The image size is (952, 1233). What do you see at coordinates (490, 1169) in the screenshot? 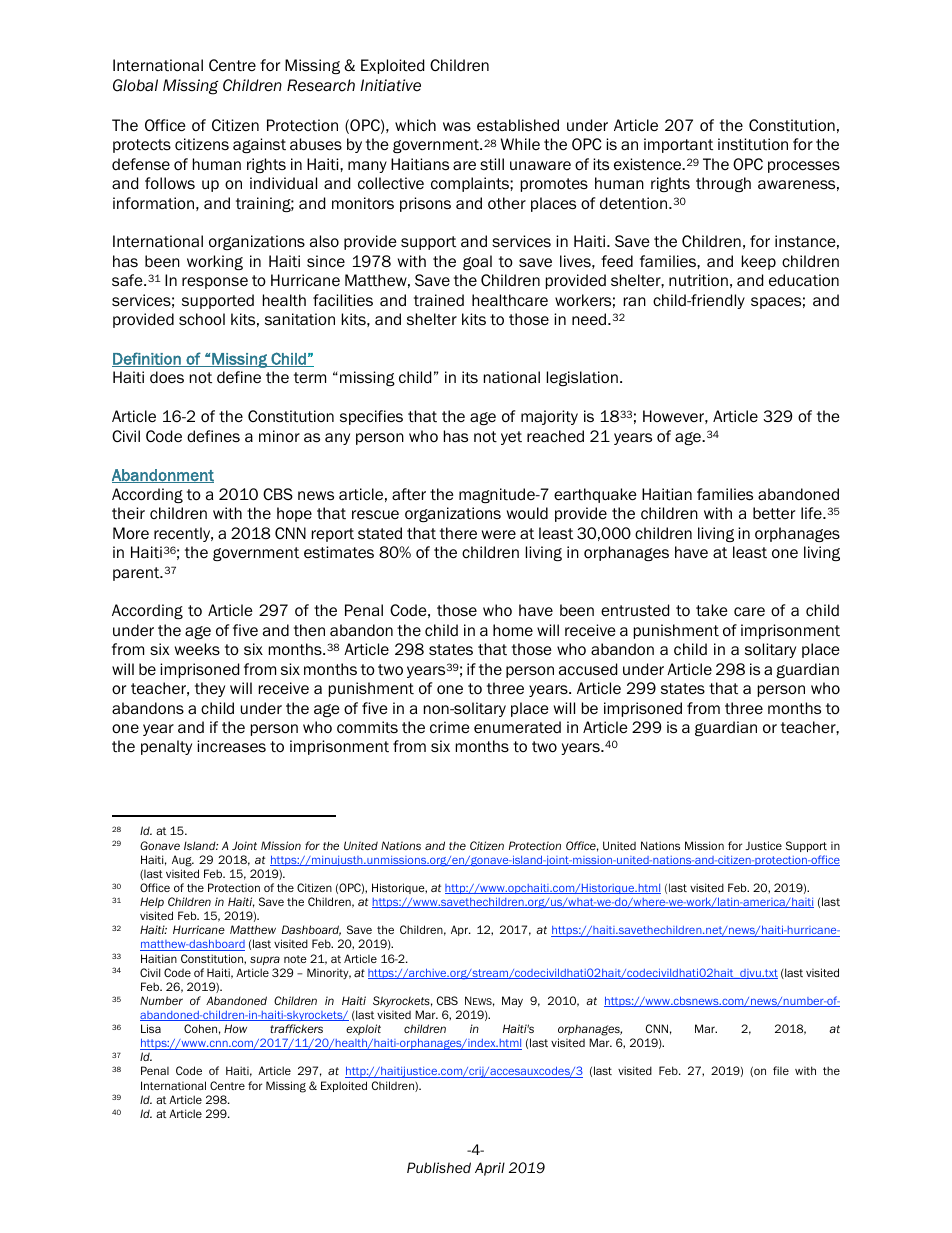
I see `April` at bounding box center [490, 1169].
